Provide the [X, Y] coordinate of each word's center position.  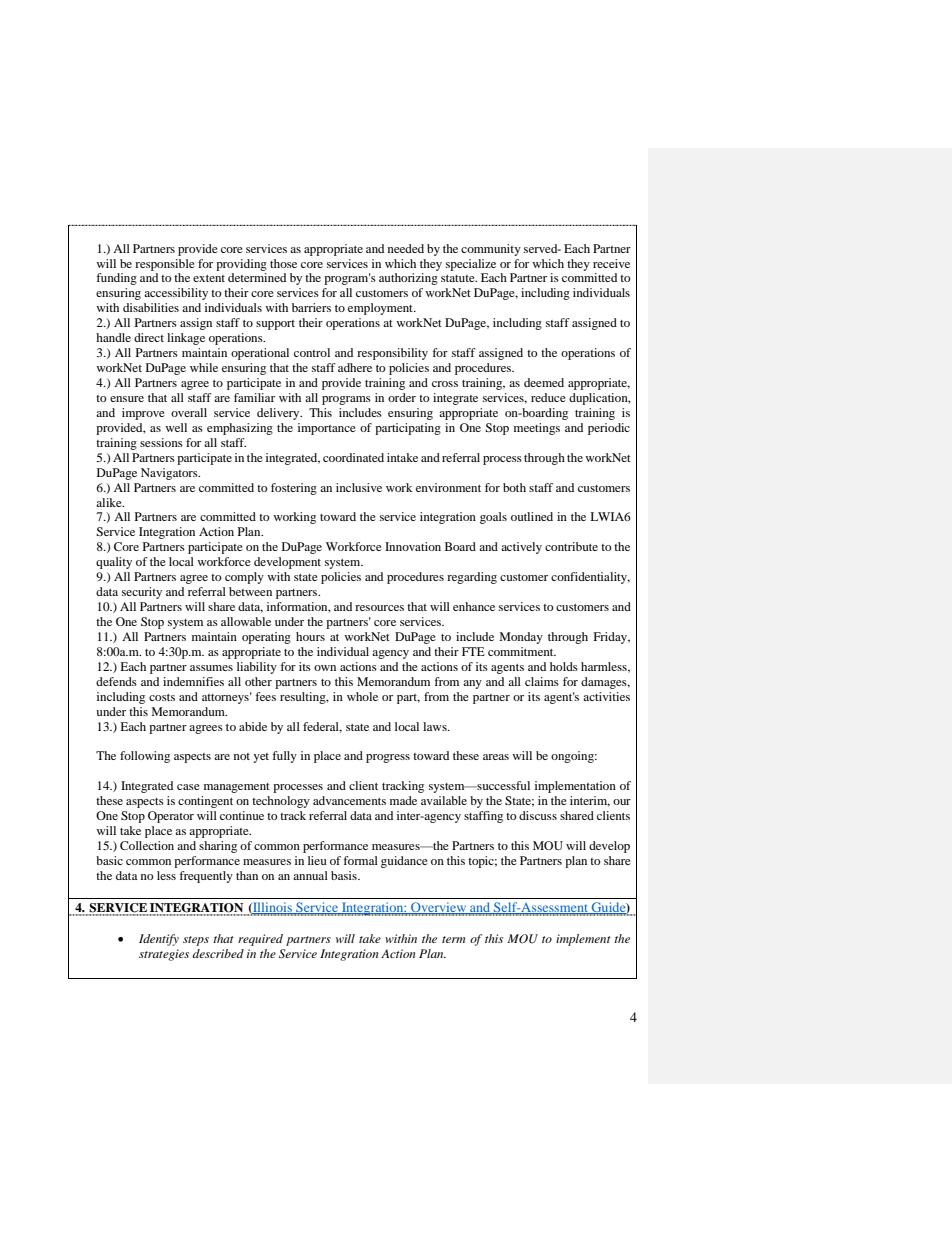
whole [362, 696]
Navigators [170, 474]
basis [345, 875]
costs [162, 697]
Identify [159, 940]
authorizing [408, 279]
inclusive [359, 487]
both [514, 487]
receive [611, 263]
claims [542, 681]
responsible [165, 265]
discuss [538, 815]
